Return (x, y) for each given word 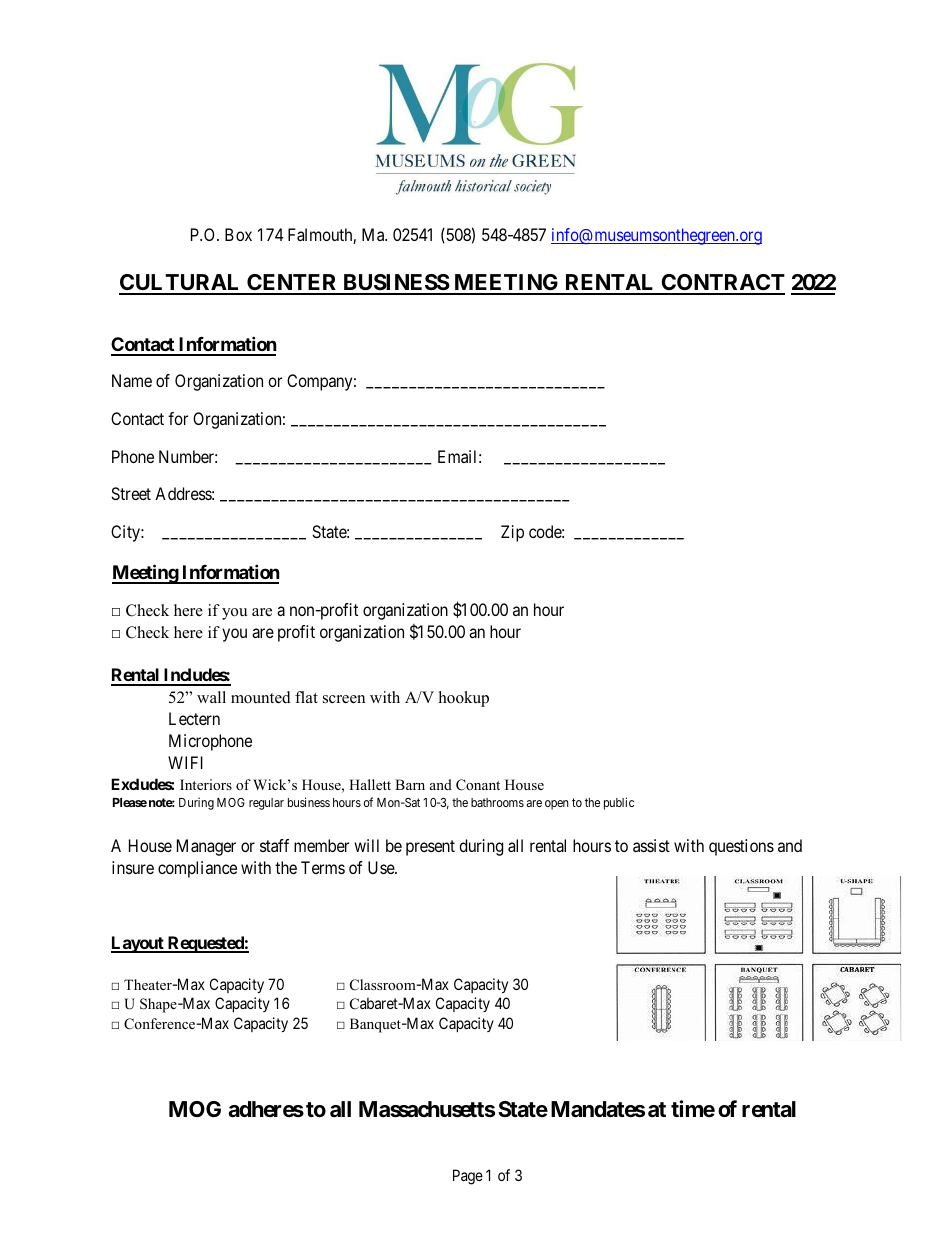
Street (131, 493)
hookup (464, 699)
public (619, 803)
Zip (512, 533)
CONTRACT (722, 284)
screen (344, 699)
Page (468, 1177)
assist (651, 845)
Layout (138, 944)
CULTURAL (181, 284)
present (430, 848)
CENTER (292, 284)
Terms (323, 867)
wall (211, 697)
